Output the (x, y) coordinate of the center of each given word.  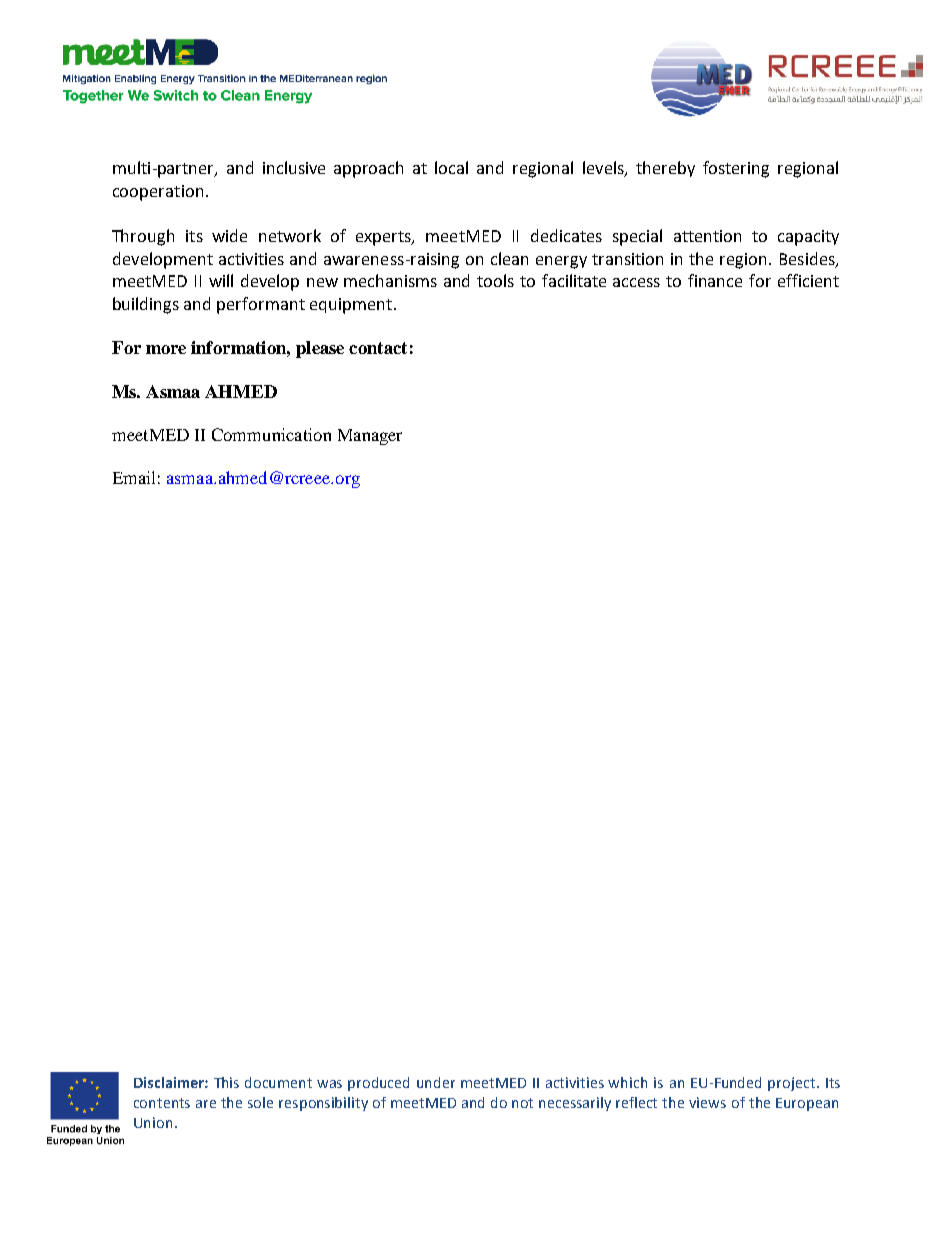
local (451, 167)
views (707, 1102)
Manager (370, 437)
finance (715, 280)
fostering (736, 169)
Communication (271, 434)
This (226, 1082)
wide (229, 235)
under (436, 1082)
